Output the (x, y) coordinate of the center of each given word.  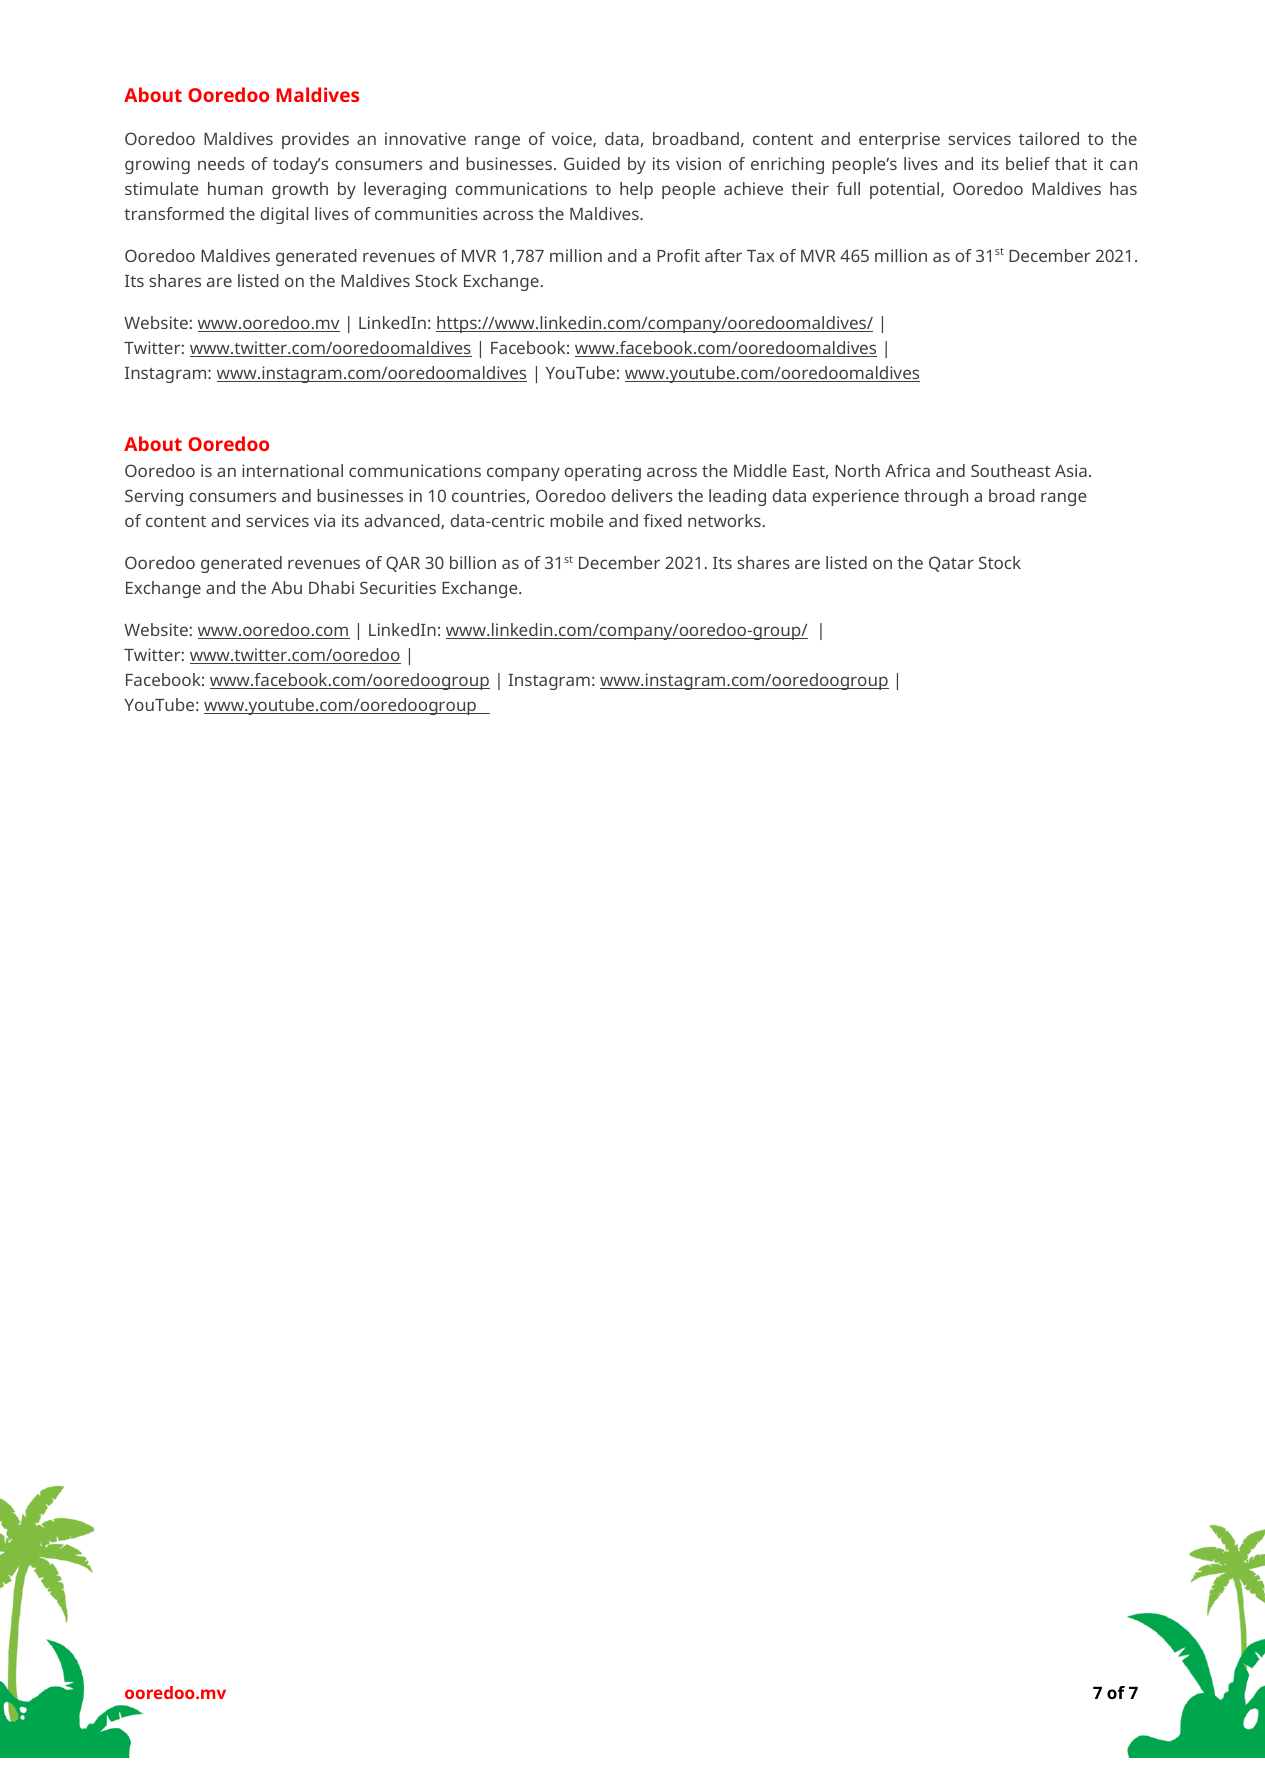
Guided (592, 163)
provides (315, 140)
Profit (678, 255)
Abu (286, 587)
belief (1028, 163)
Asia (1071, 470)
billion (473, 562)
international (292, 470)
